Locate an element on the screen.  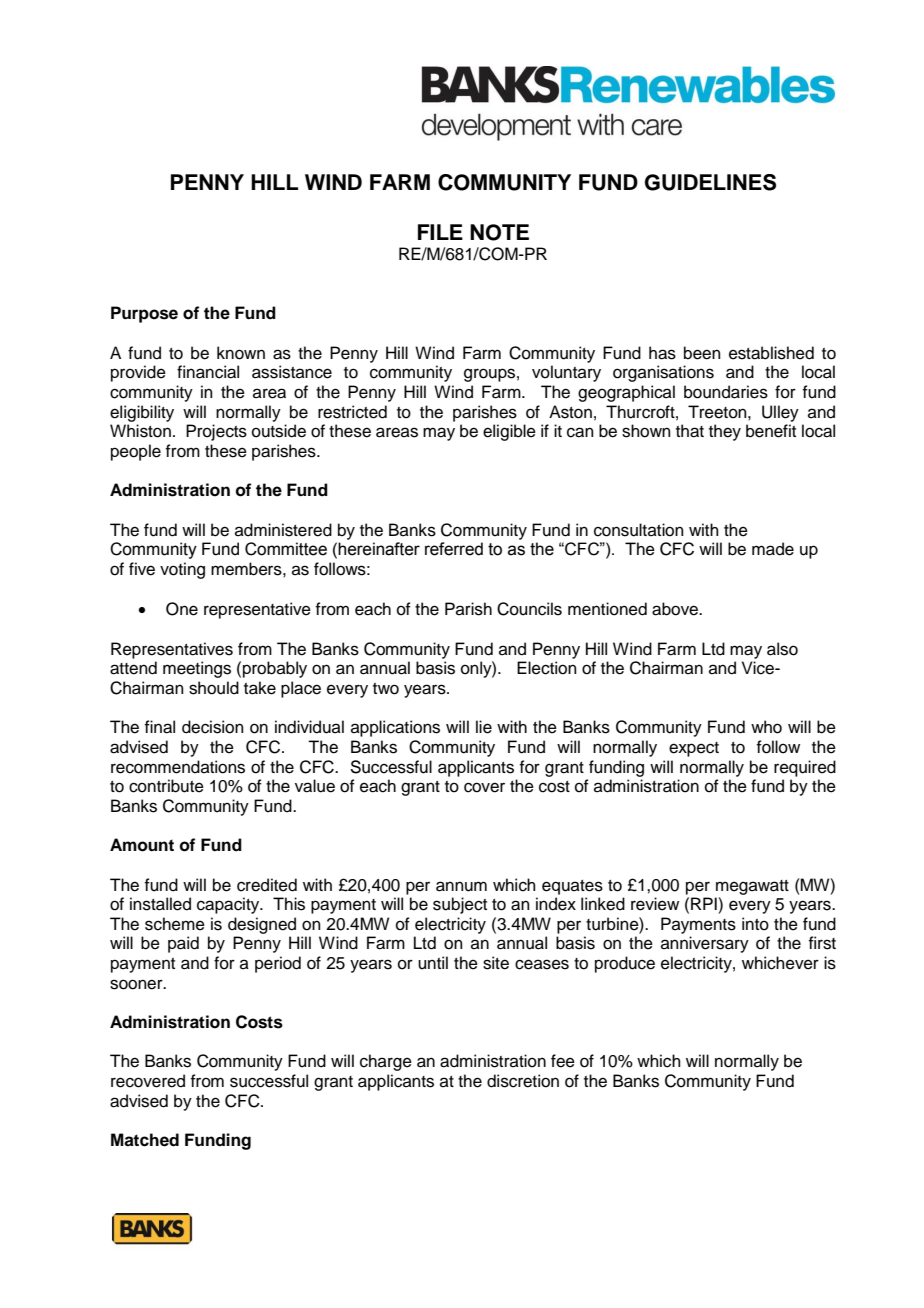
capacity is located at coordinates (229, 905).
